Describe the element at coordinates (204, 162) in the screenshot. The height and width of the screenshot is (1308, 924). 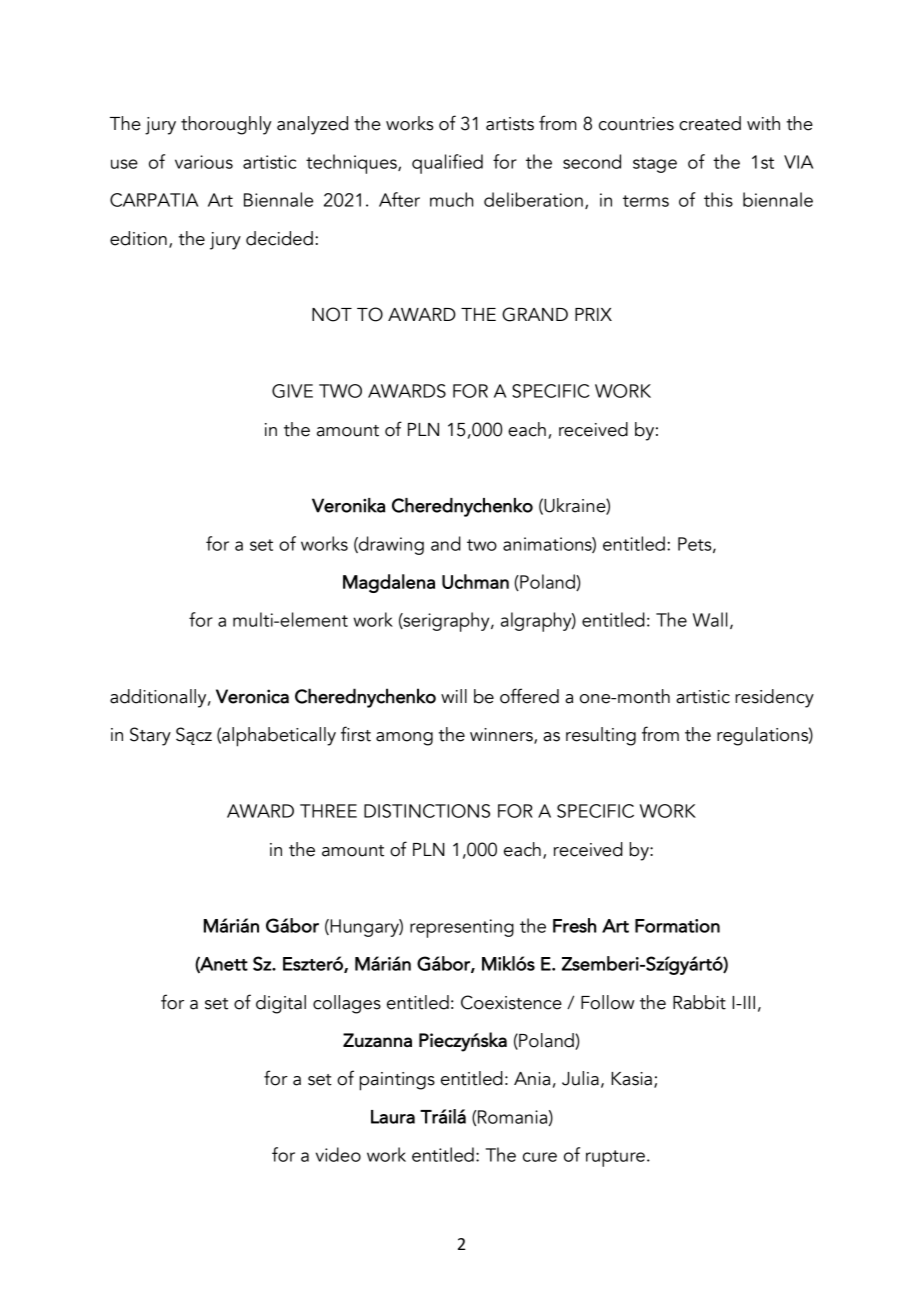
I see `various` at that location.
